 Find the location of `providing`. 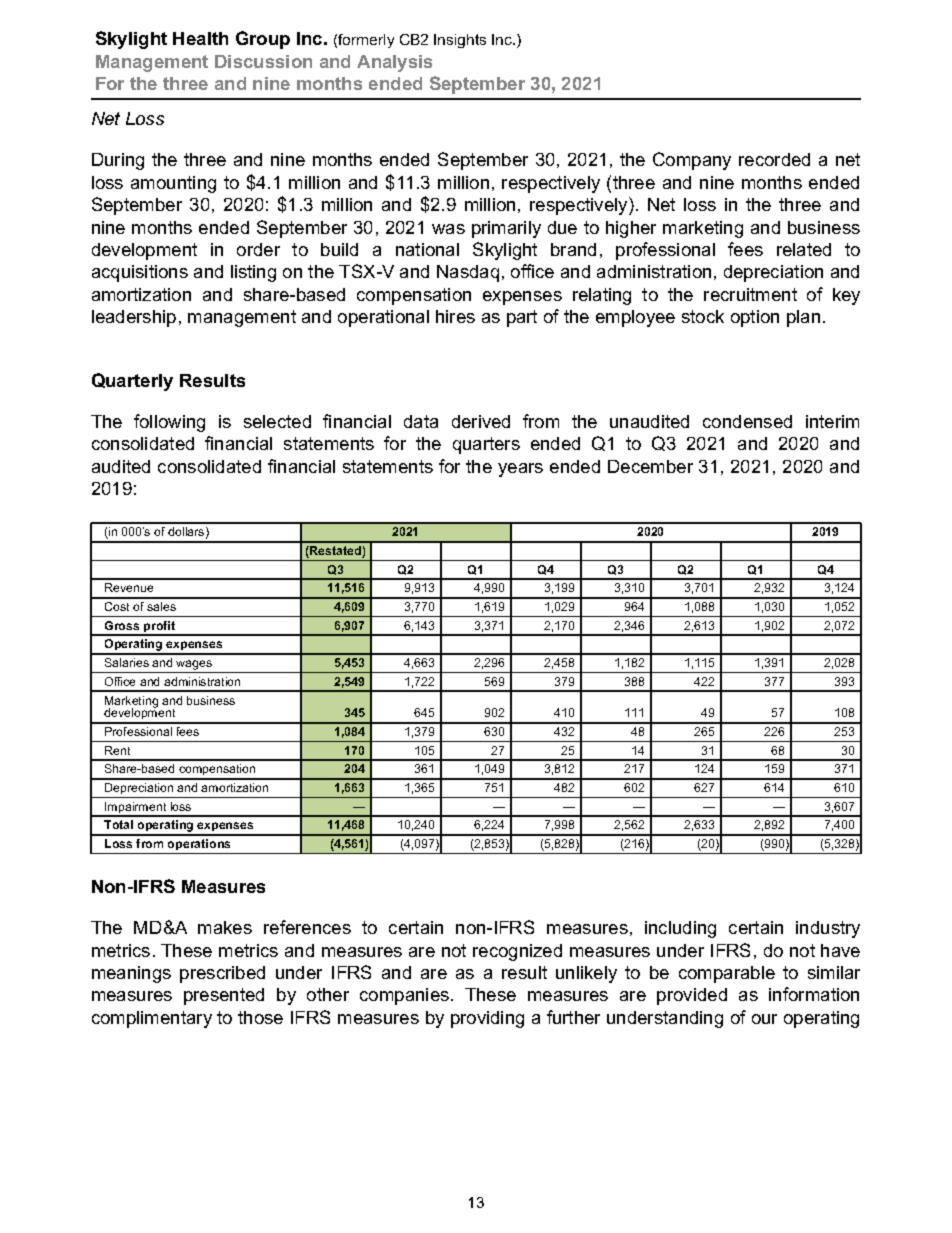

providing is located at coordinates (487, 1019).
